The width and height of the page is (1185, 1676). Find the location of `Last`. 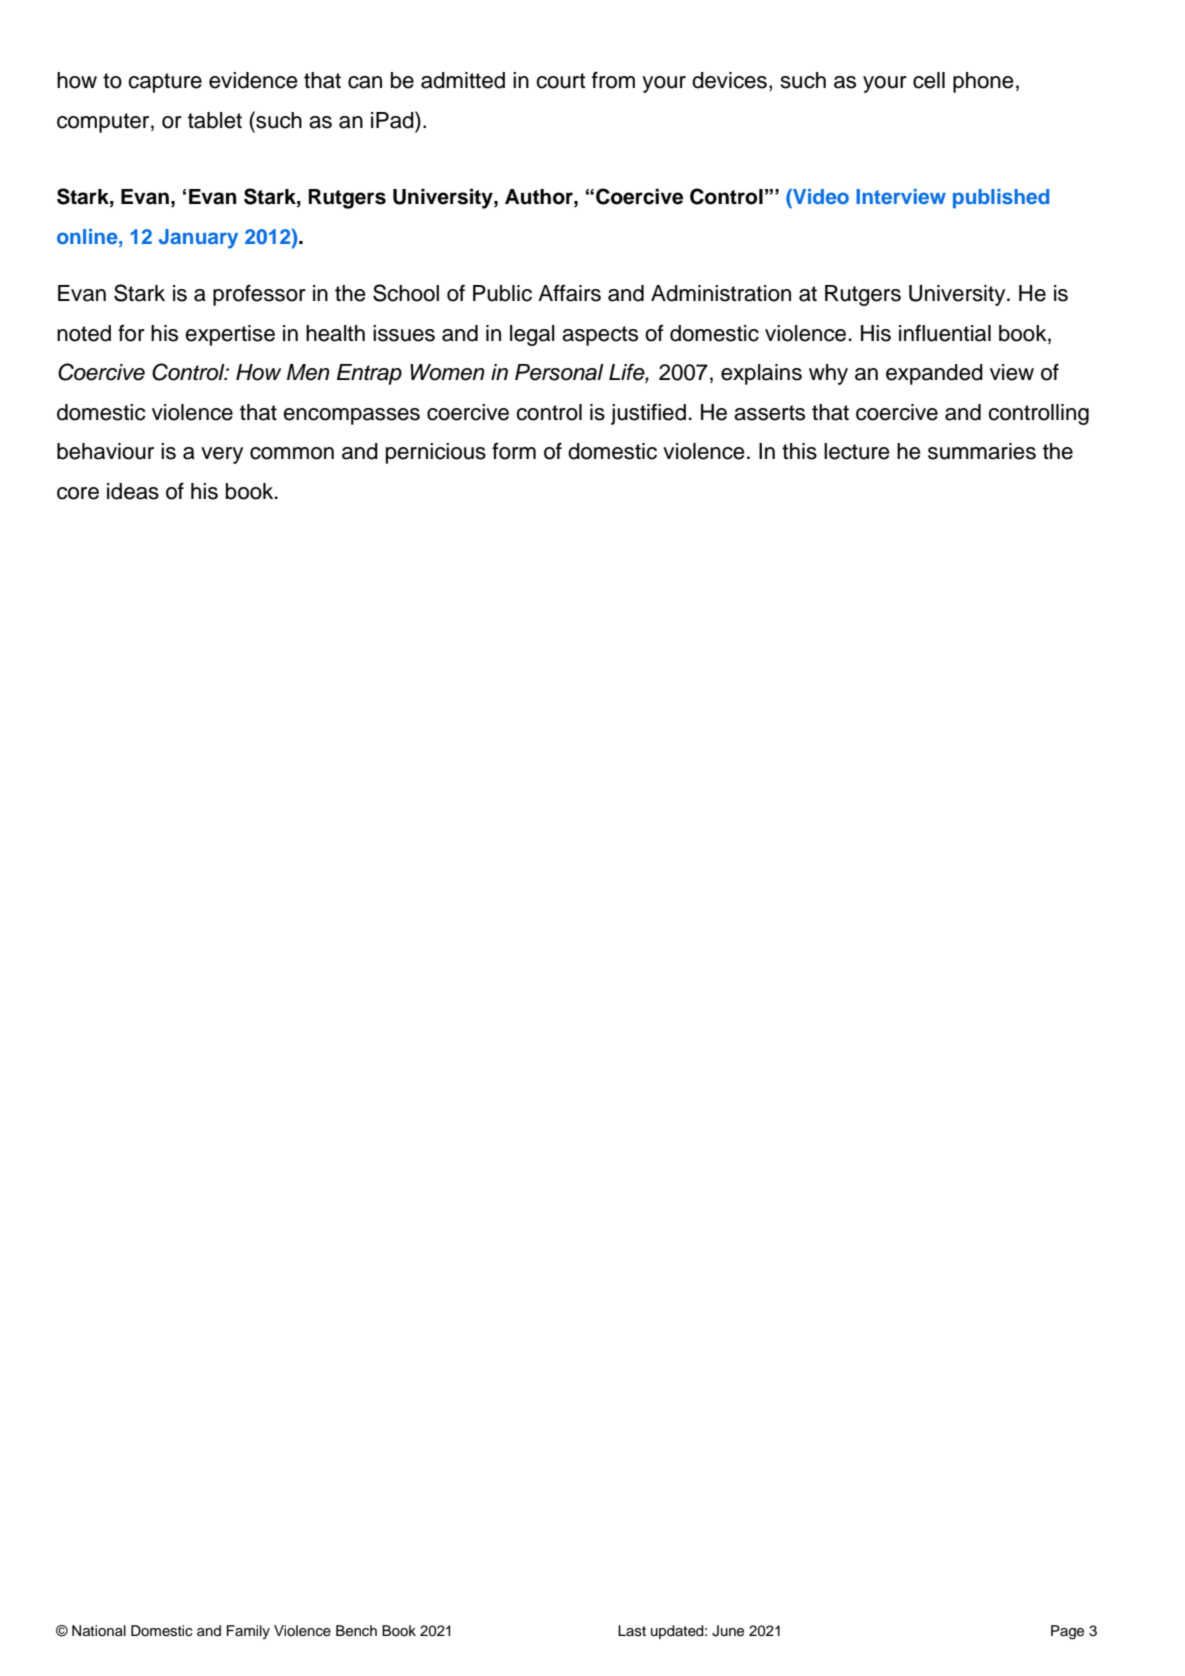

Last is located at coordinates (632, 1631).
